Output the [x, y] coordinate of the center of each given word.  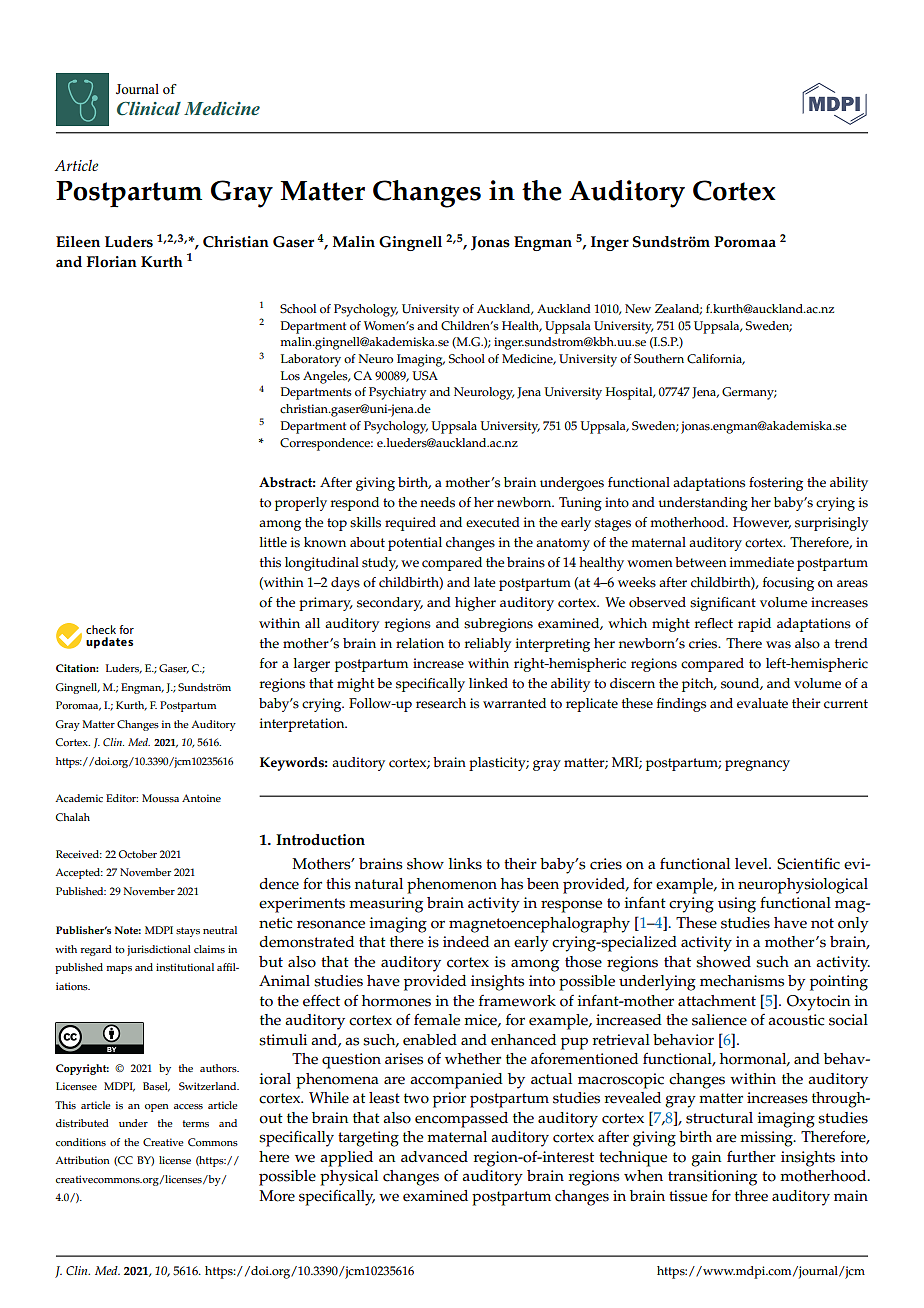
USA [425, 376]
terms [196, 1124]
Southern [659, 359]
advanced [434, 1157]
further [751, 1156]
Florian [112, 262]
